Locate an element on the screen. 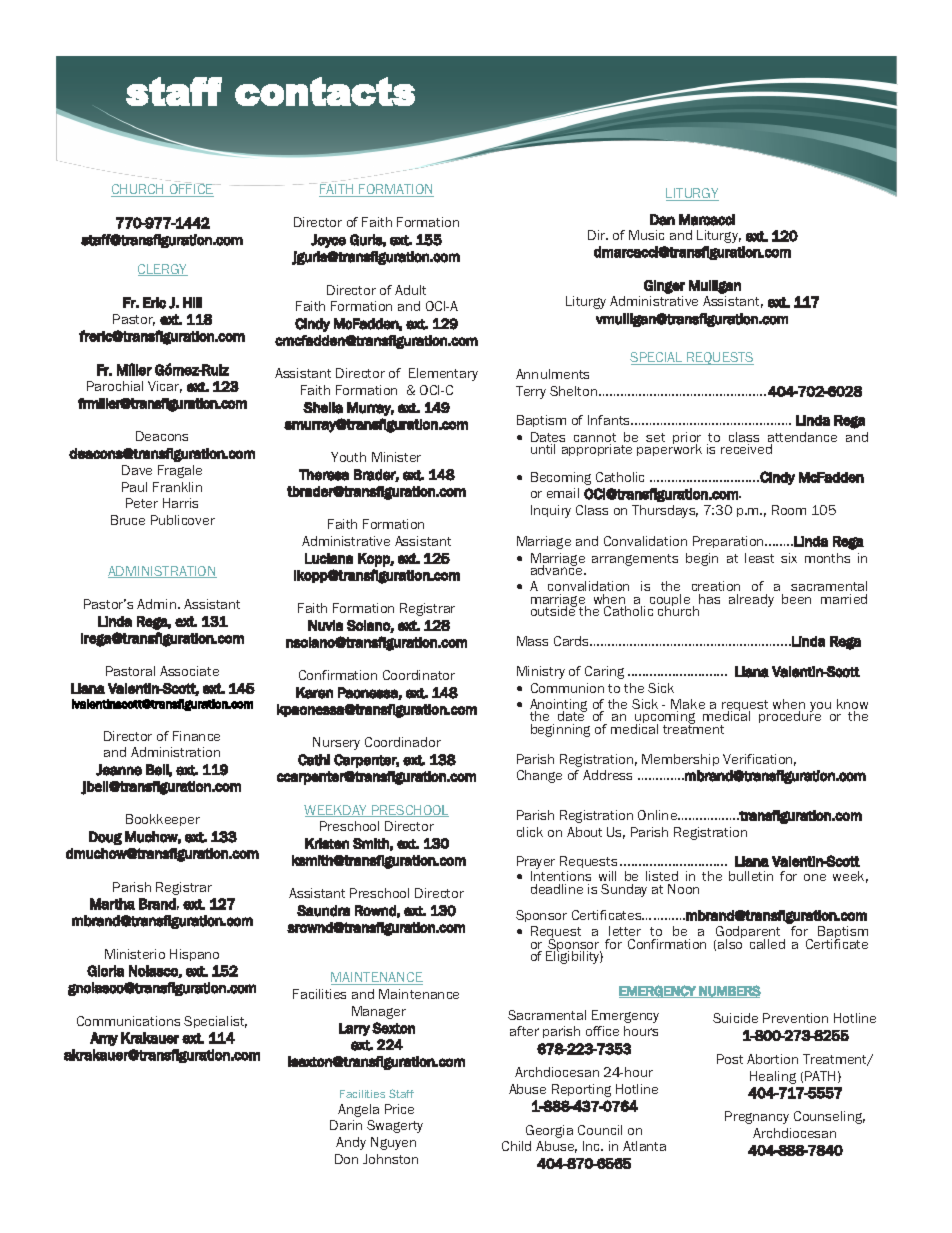  contacts is located at coordinates (325, 91).
